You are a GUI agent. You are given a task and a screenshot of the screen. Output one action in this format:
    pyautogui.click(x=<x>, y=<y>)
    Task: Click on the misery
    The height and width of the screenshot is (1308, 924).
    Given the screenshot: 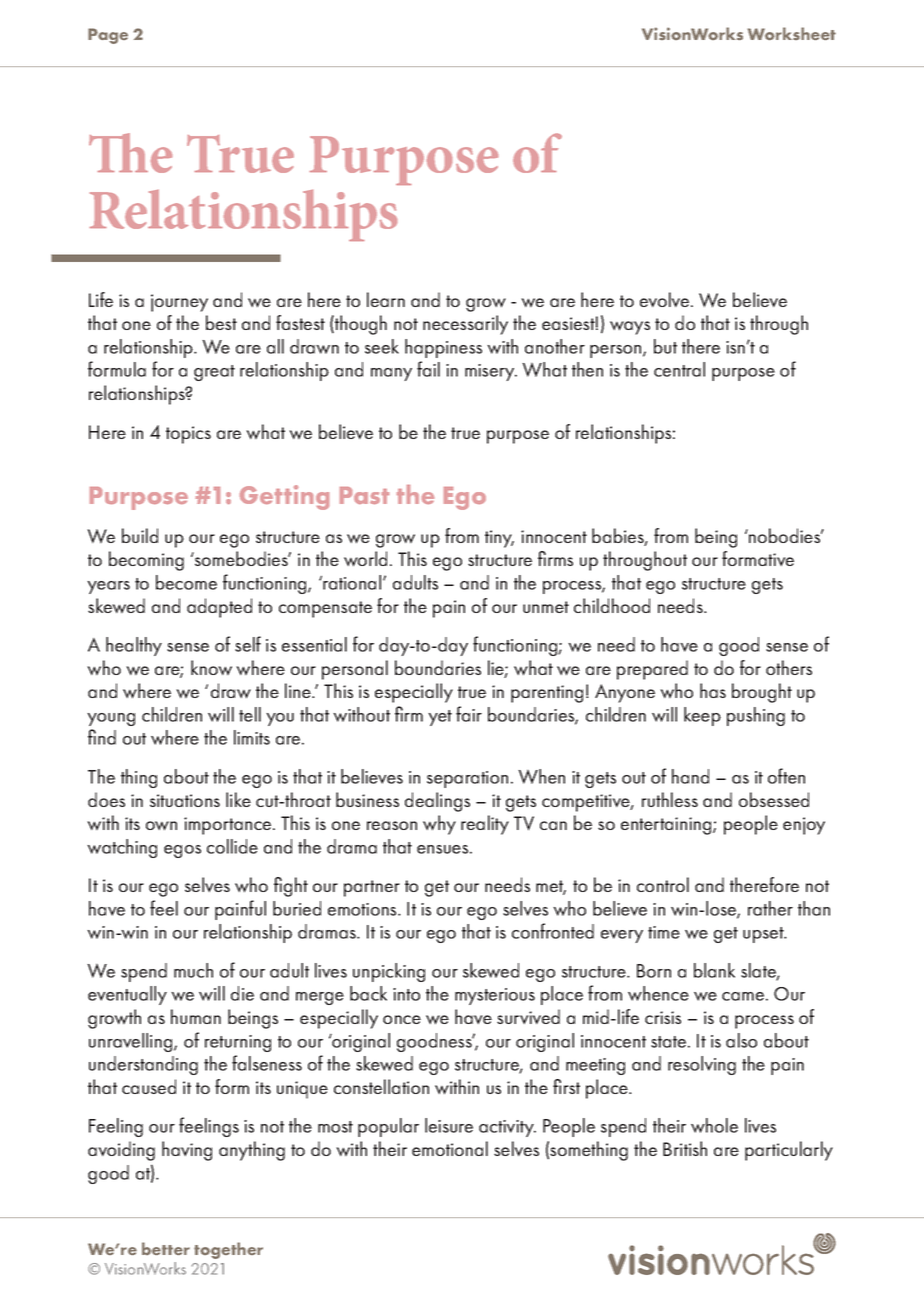 What is the action you would take?
    pyautogui.click(x=491, y=372)
